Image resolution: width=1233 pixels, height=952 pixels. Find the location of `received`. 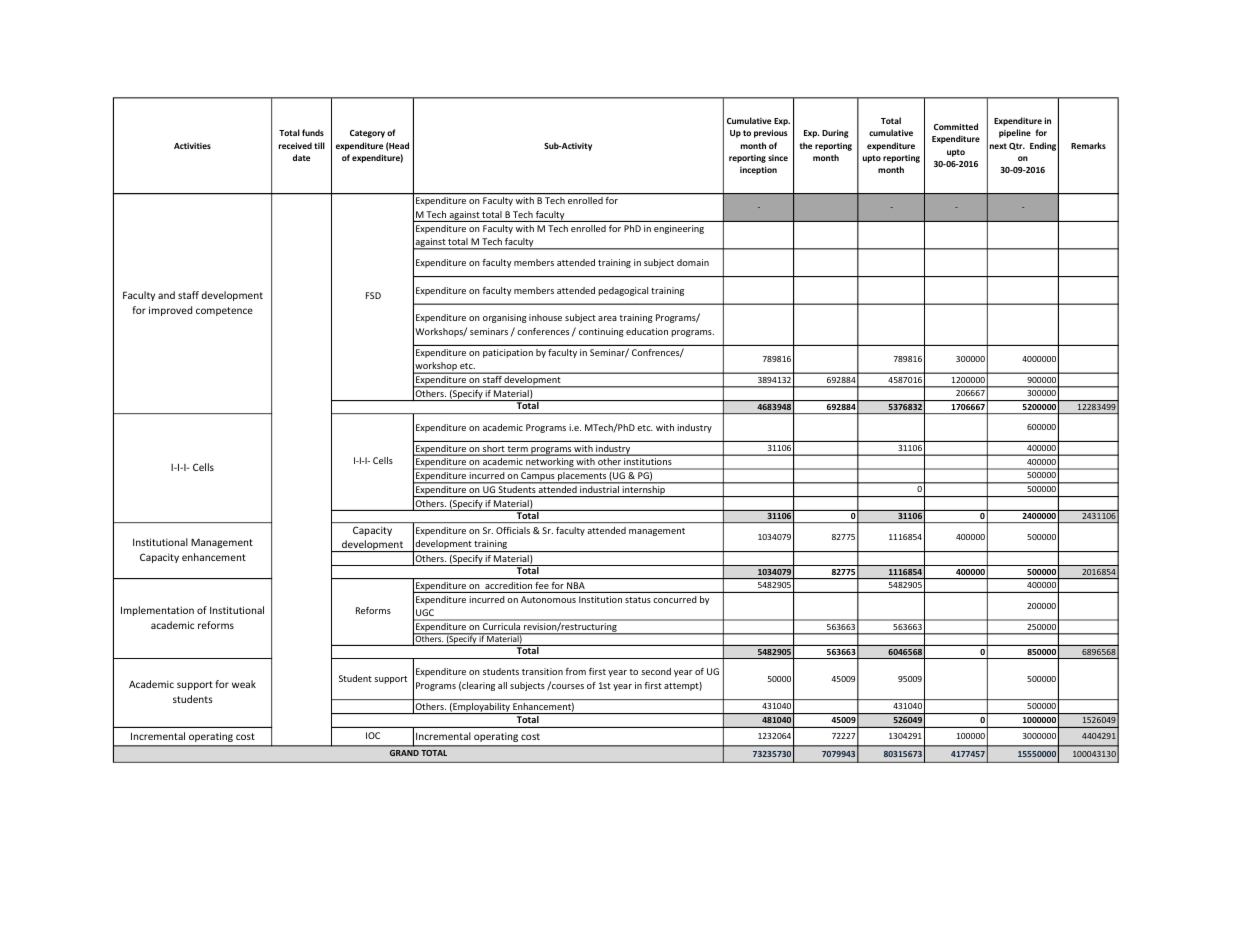

received is located at coordinates (295, 145).
